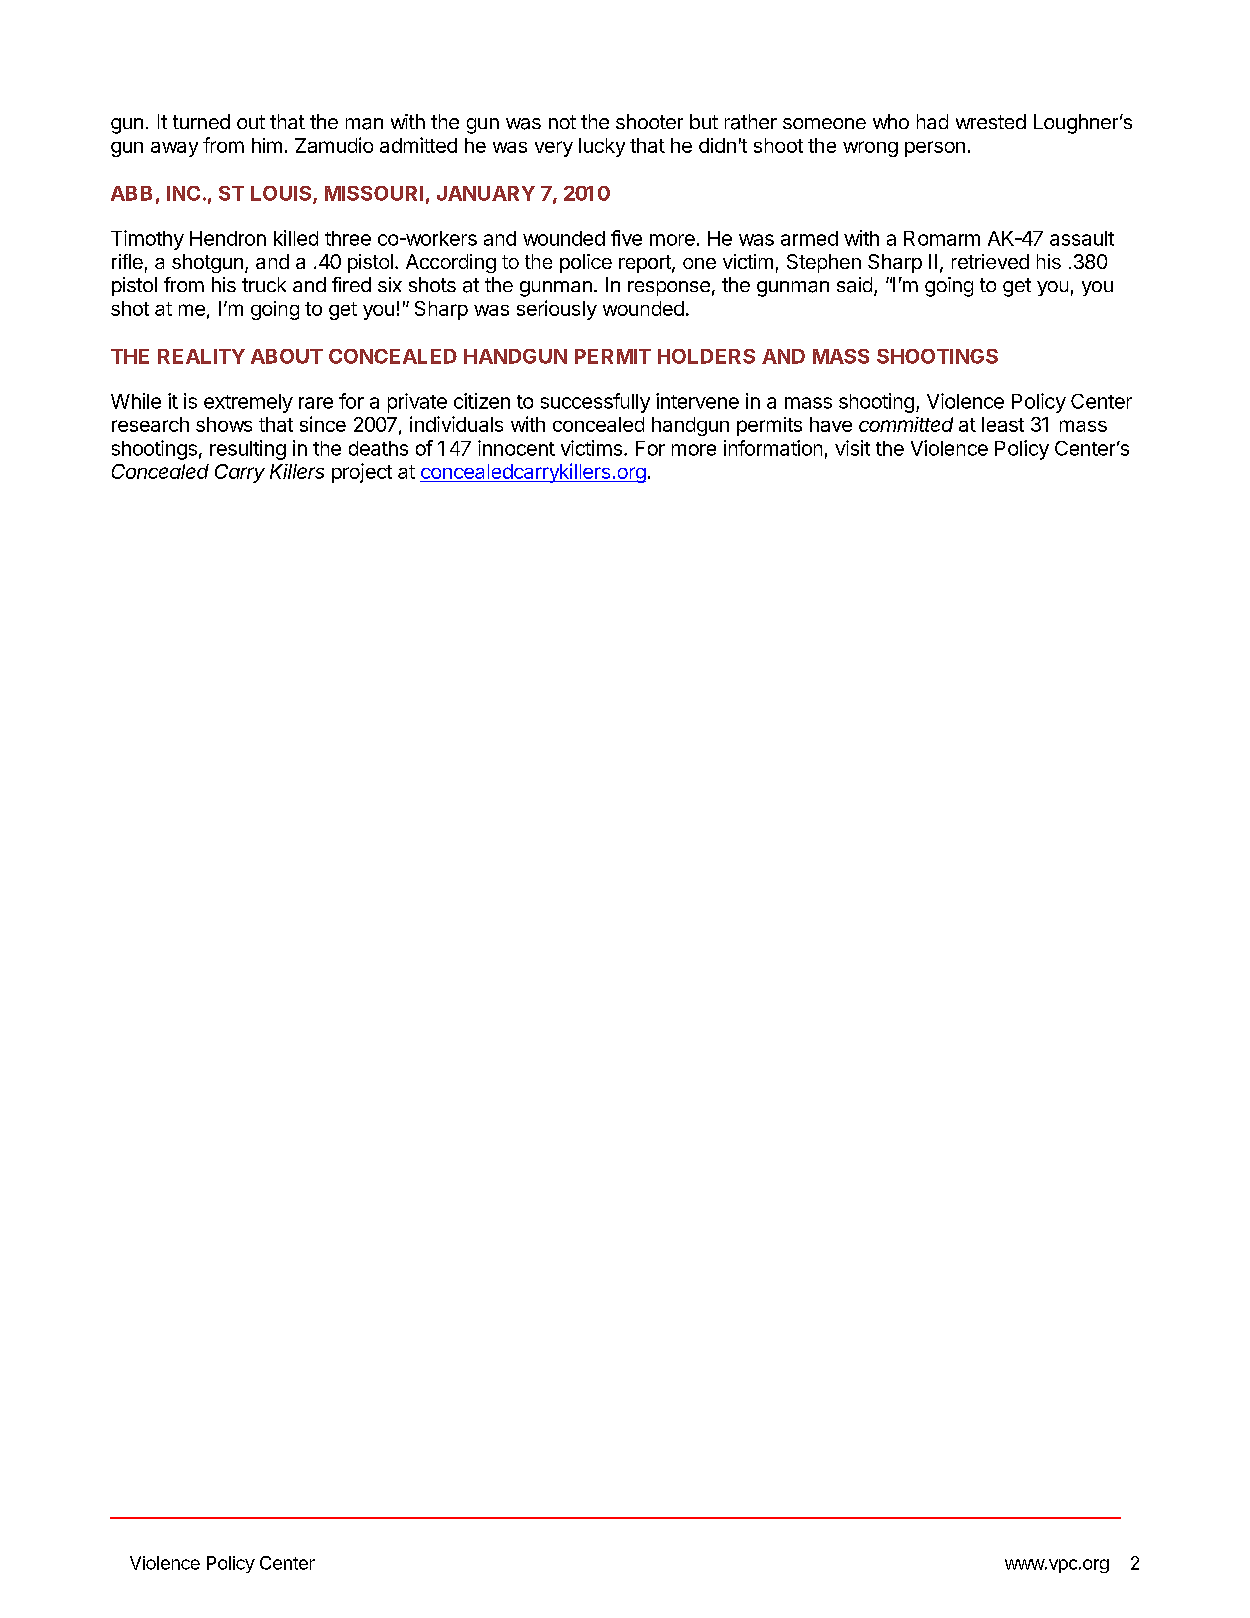 Image resolution: width=1250 pixels, height=1618 pixels. What do you see at coordinates (1003, 424) in the page?
I see `least` at bounding box center [1003, 424].
